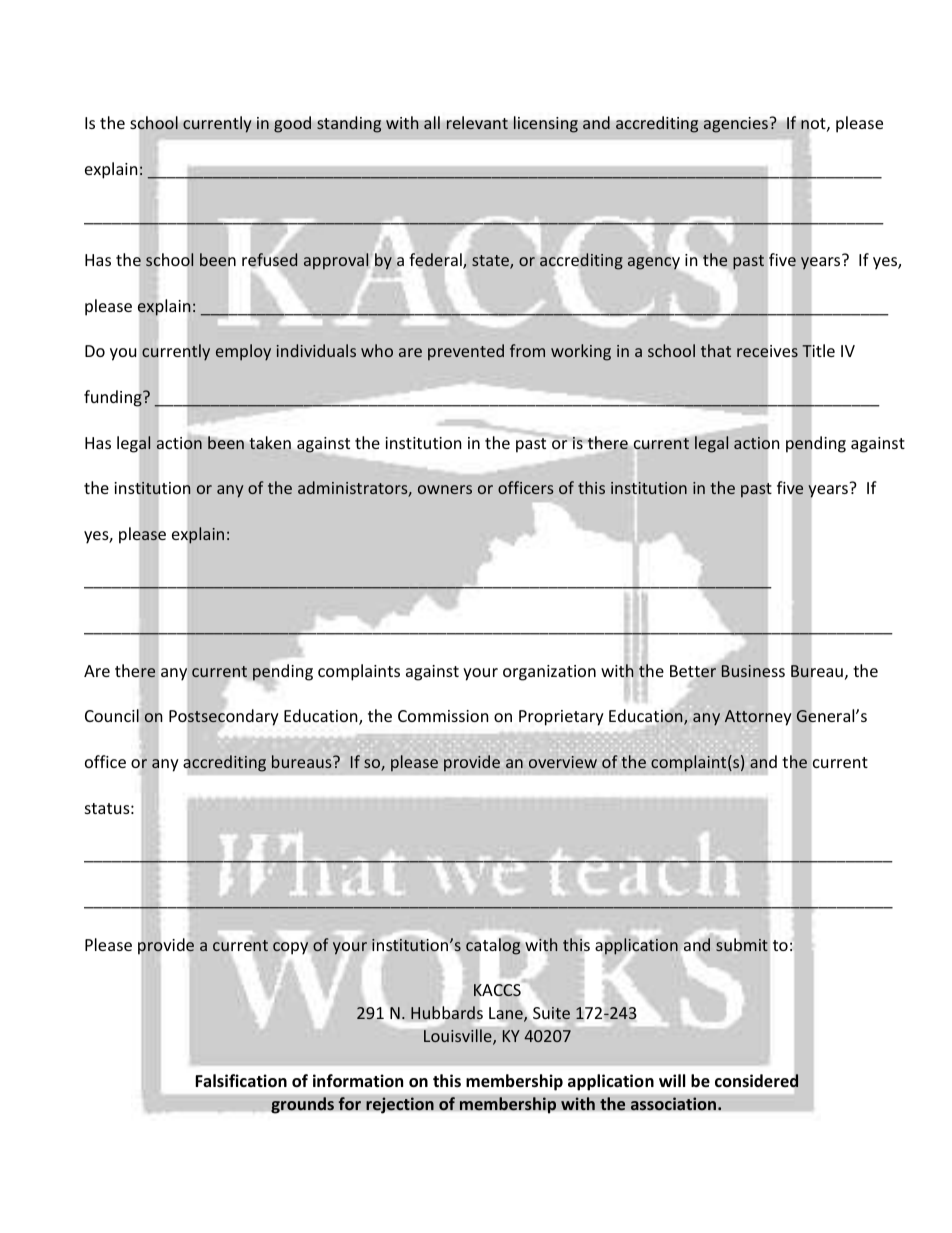  I want to click on Postsecondary, so click(224, 718).
